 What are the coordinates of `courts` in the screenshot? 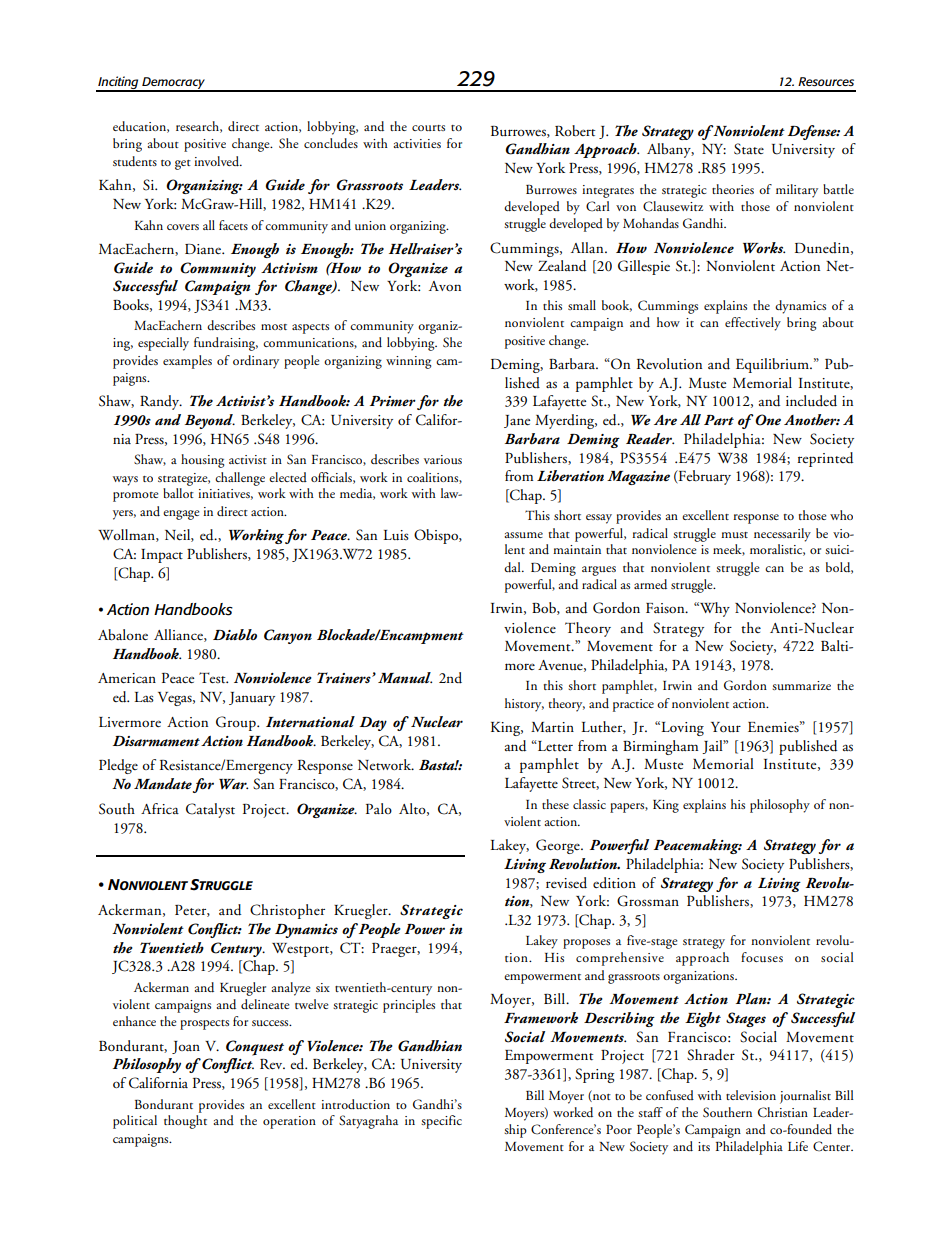 It's located at (428, 128).
